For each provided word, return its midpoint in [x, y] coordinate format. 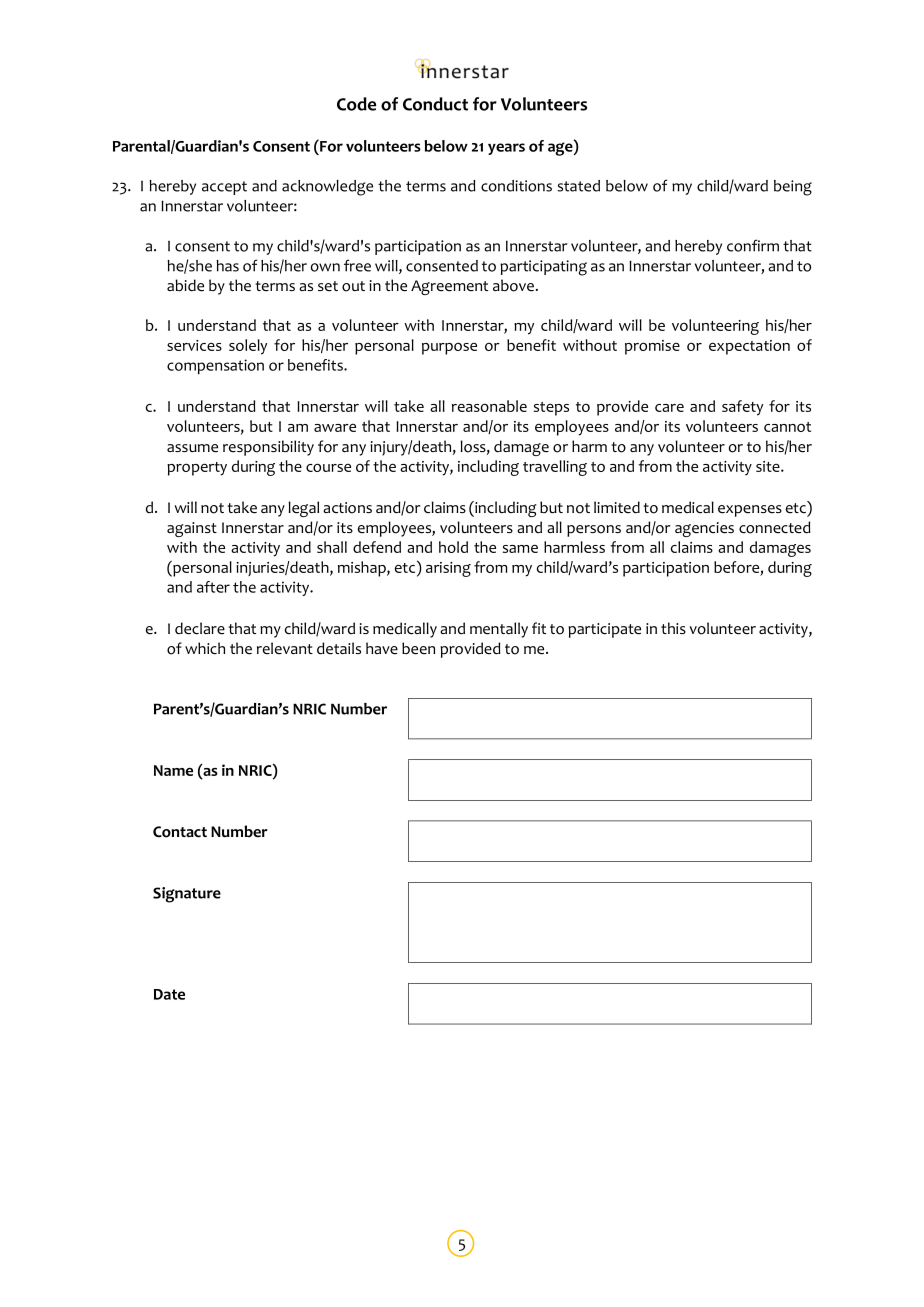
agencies [704, 529]
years [506, 149]
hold [453, 547]
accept [224, 188]
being [793, 188]
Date [169, 994]
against [192, 529]
